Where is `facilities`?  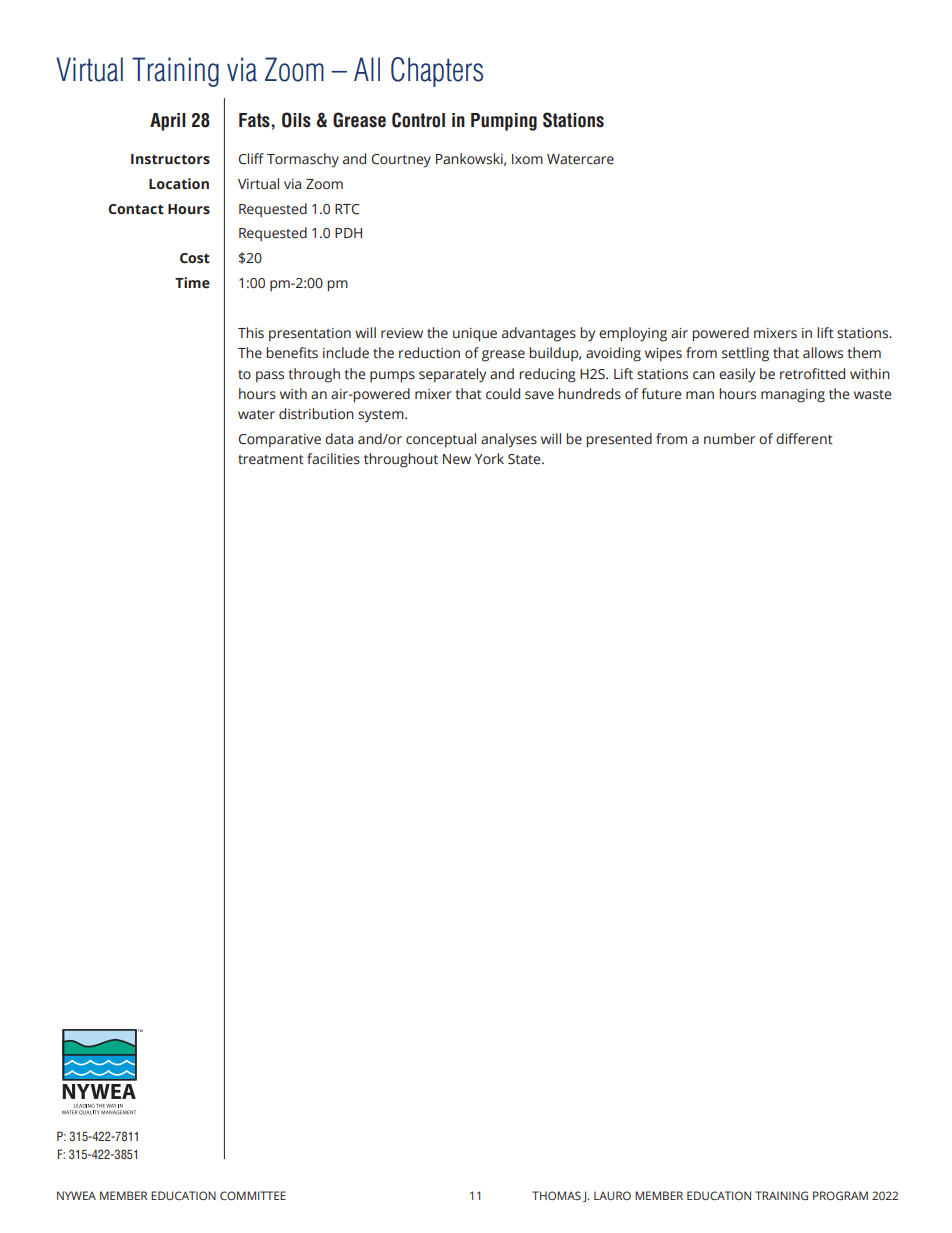 facilities is located at coordinates (333, 459).
